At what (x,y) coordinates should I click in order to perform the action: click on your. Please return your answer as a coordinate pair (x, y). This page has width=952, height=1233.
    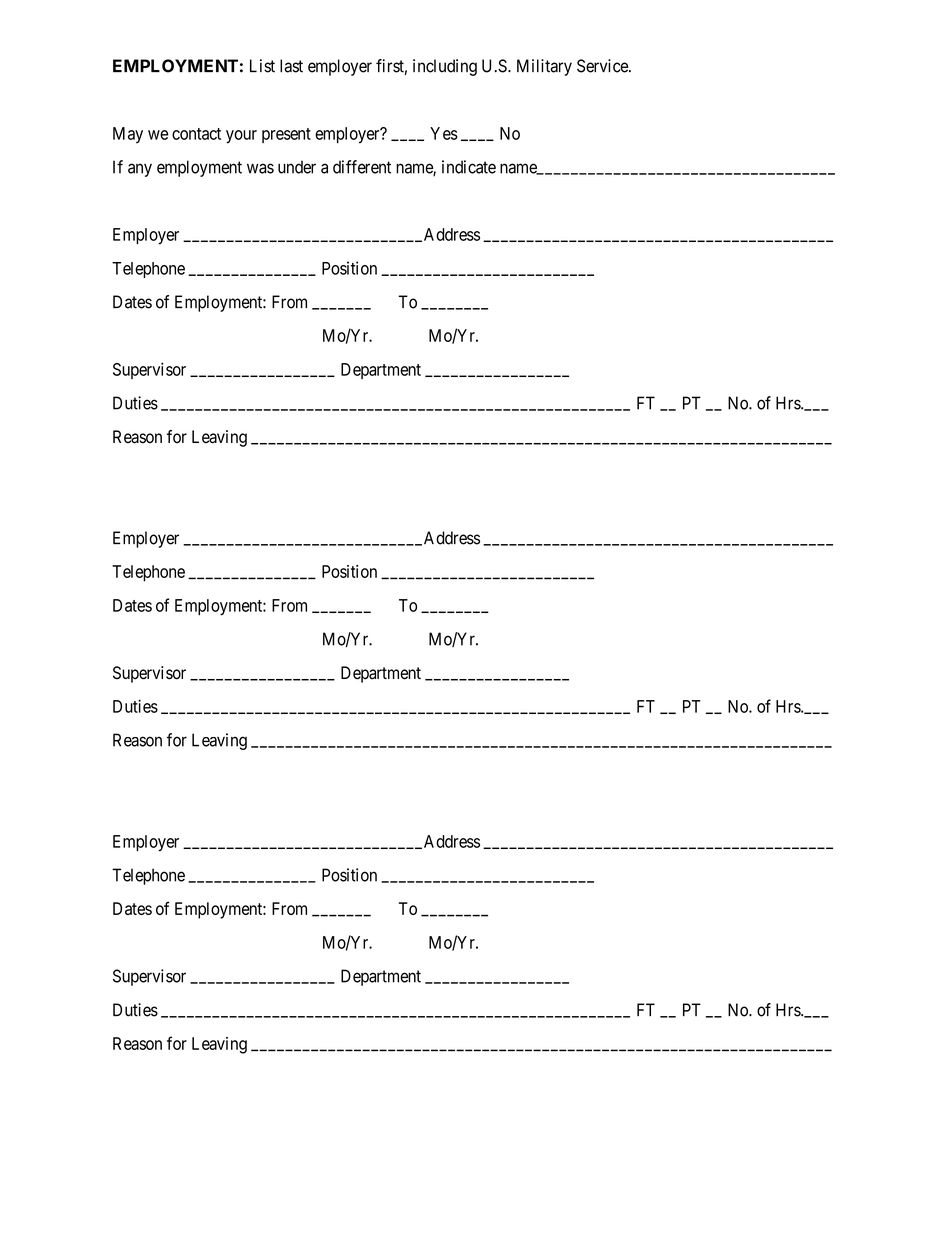
    Looking at the image, I should click on (241, 137).
